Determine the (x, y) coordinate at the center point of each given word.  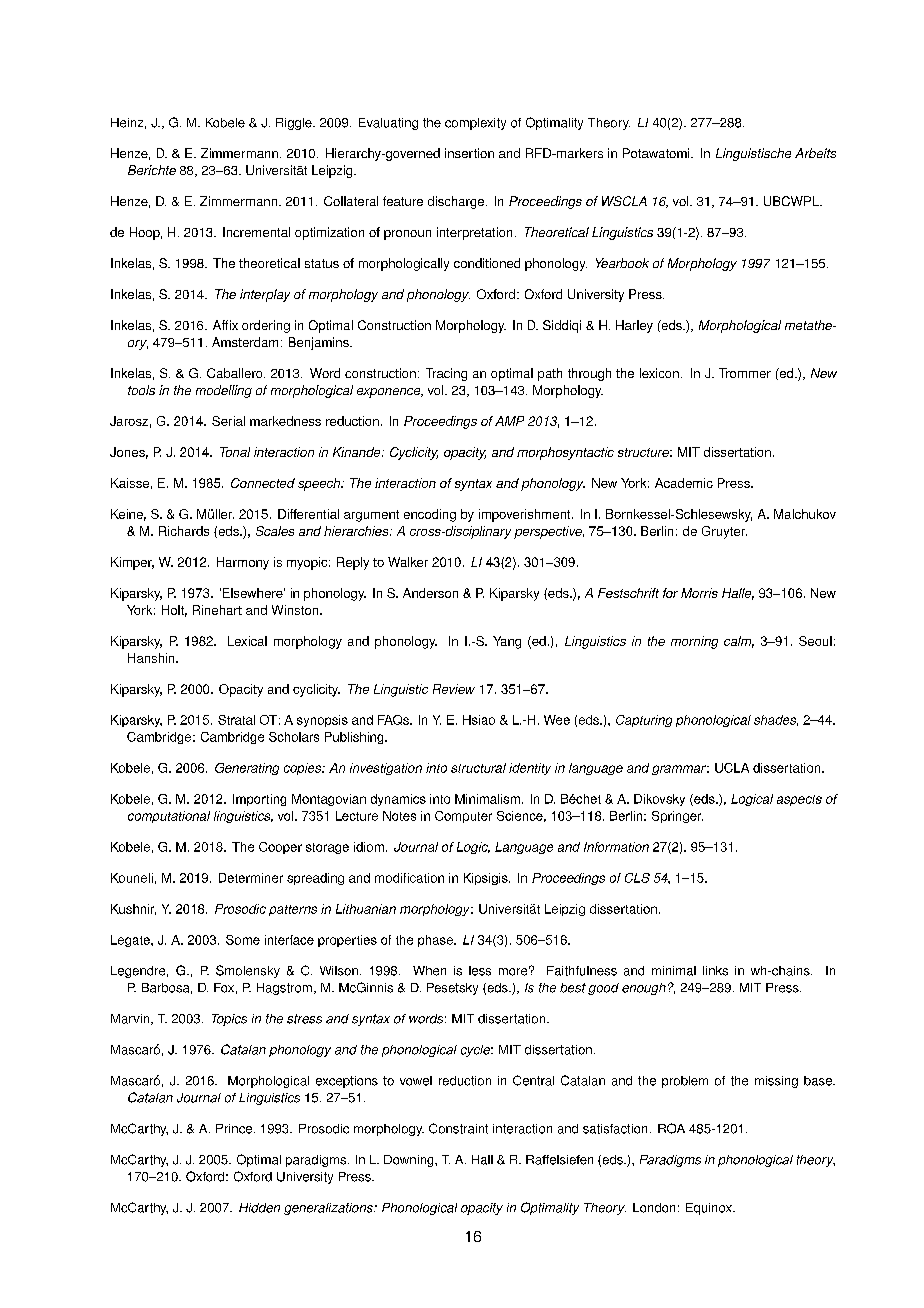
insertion (469, 153)
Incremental (256, 232)
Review (454, 689)
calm (739, 642)
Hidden (259, 1208)
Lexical (247, 641)
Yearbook (622, 263)
